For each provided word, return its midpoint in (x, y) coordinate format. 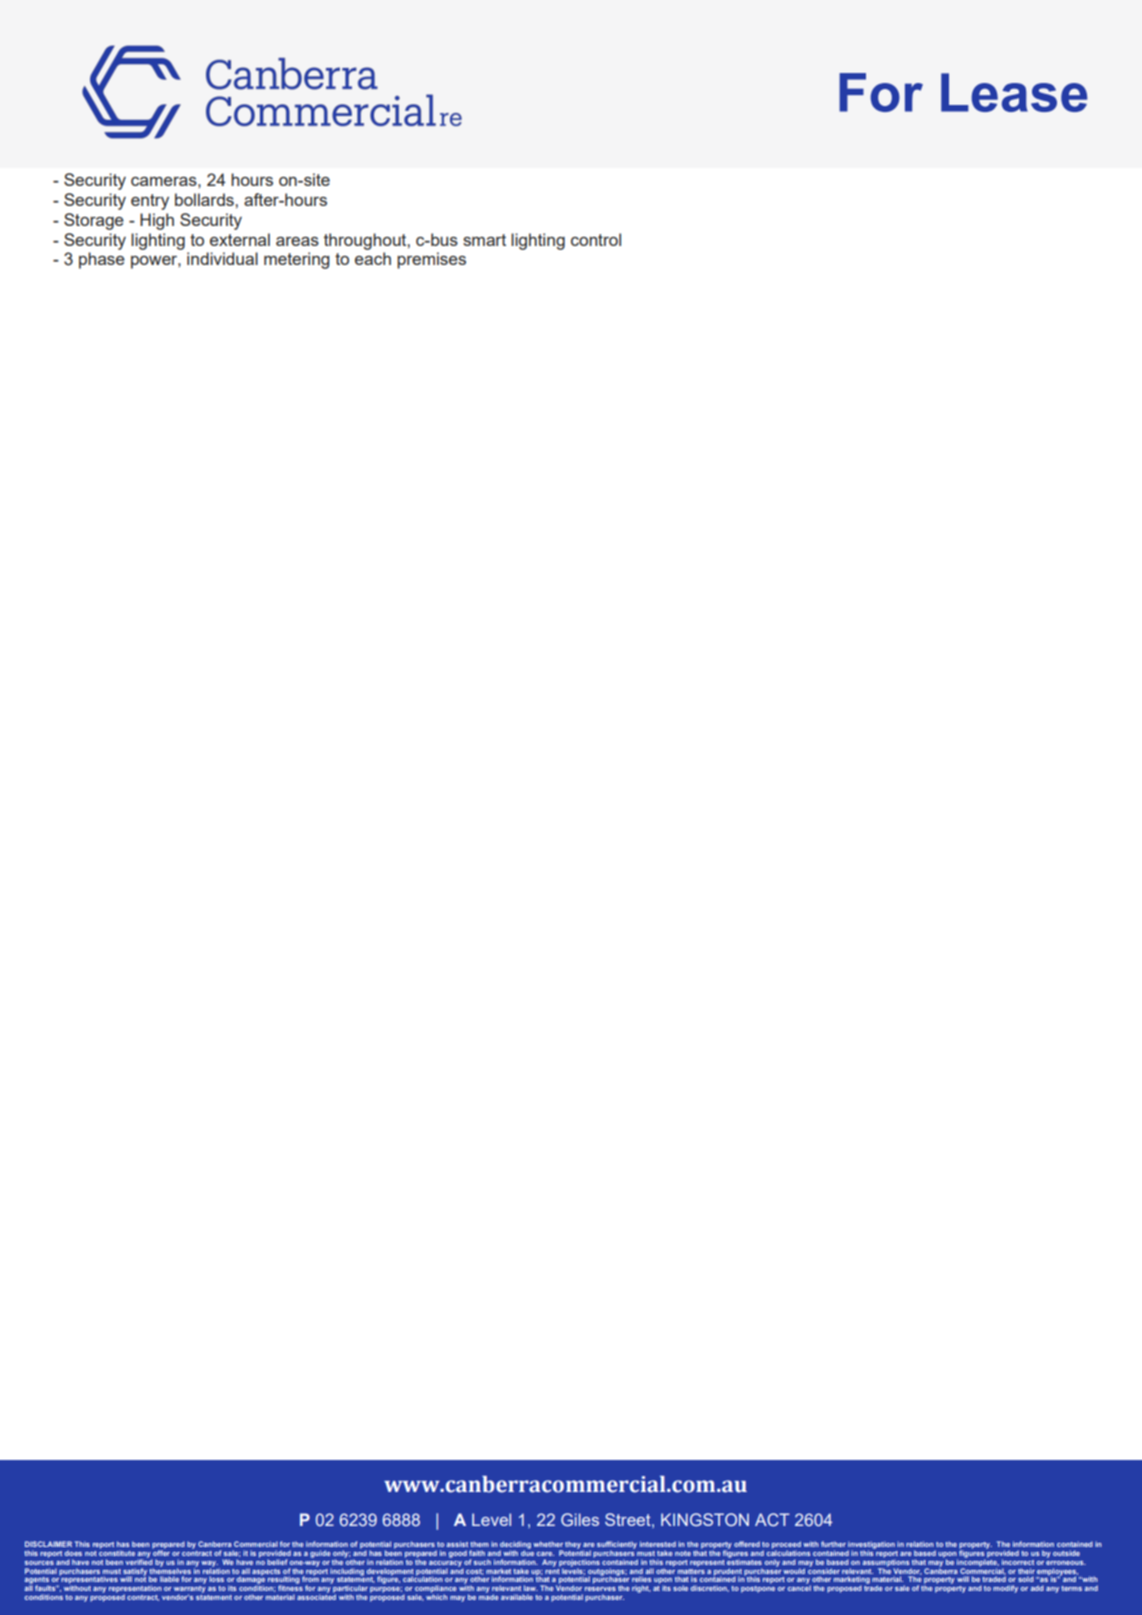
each (373, 258)
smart (484, 240)
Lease (1014, 92)
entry (150, 202)
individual (222, 258)
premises (431, 260)
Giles (580, 1519)
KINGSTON (705, 1519)
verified (139, 1561)
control (596, 239)
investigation (871, 1546)
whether (548, 1544)
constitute (117, 1552)
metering (297, 260)
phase (102, 260)
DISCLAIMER (48, 1544)
